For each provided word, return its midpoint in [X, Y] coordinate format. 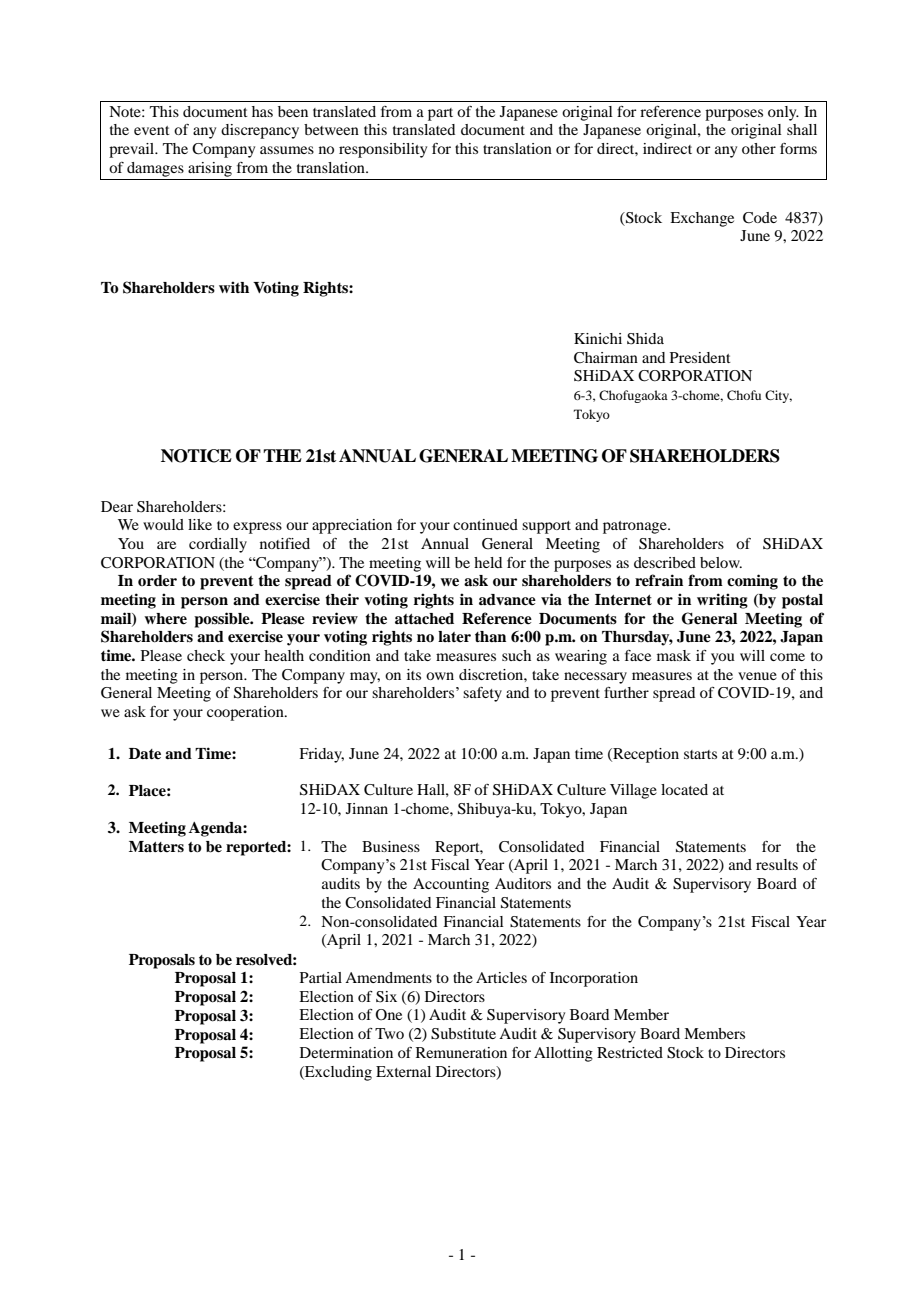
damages [155, 169]
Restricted [630, 1052]
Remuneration [461, 1052]
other [759, 148]
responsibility [383, 150]
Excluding [337, 1073]
